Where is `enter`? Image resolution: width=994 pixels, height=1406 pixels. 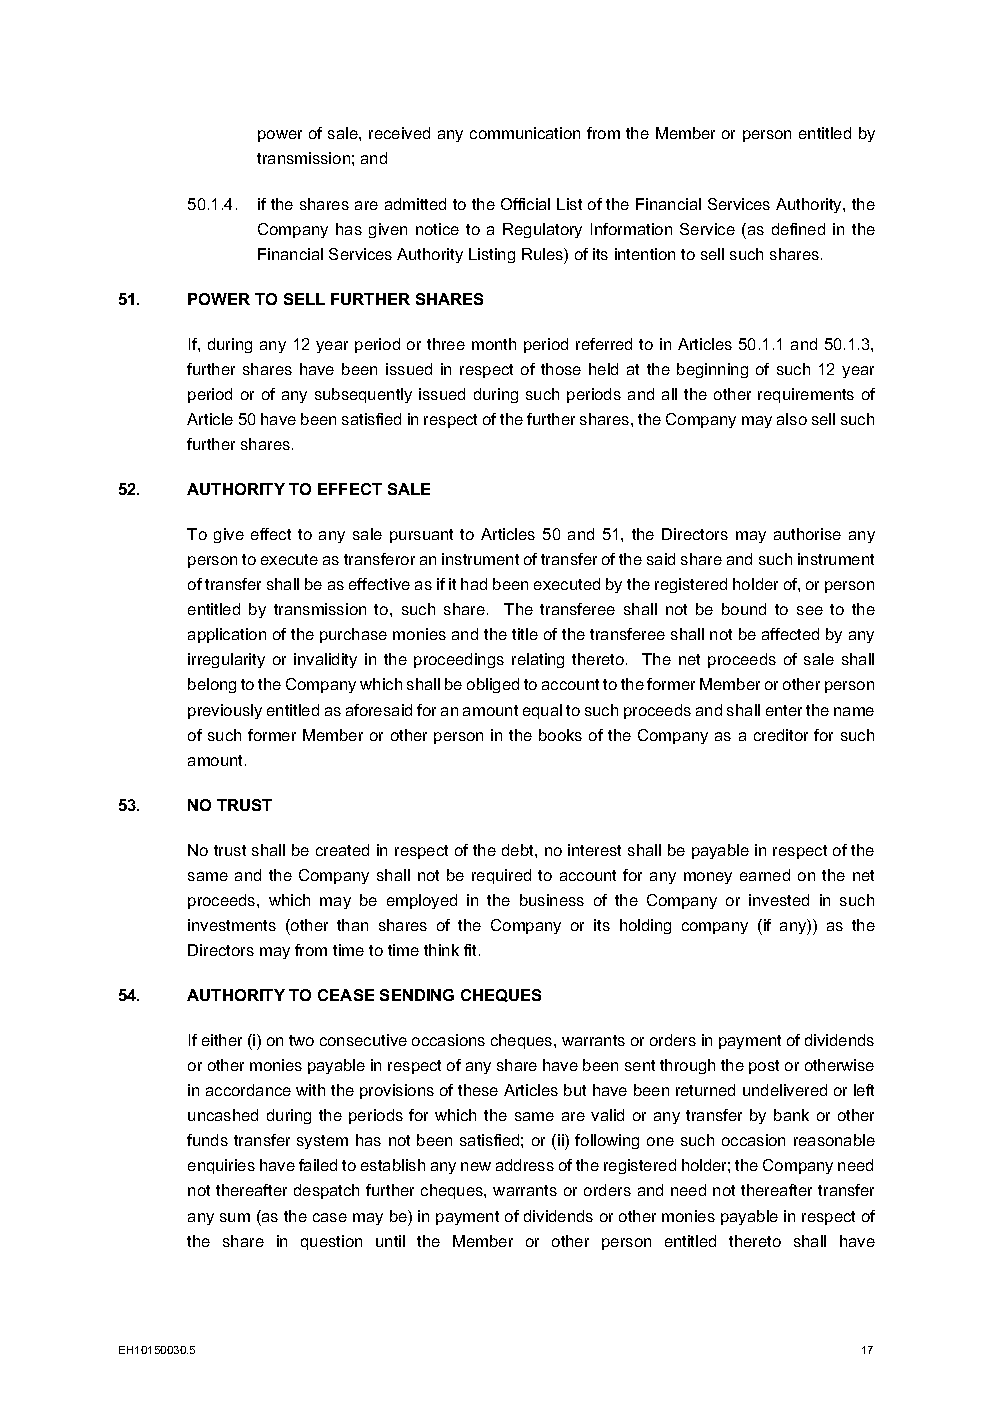 enter is located at coordinates (784, 710).
